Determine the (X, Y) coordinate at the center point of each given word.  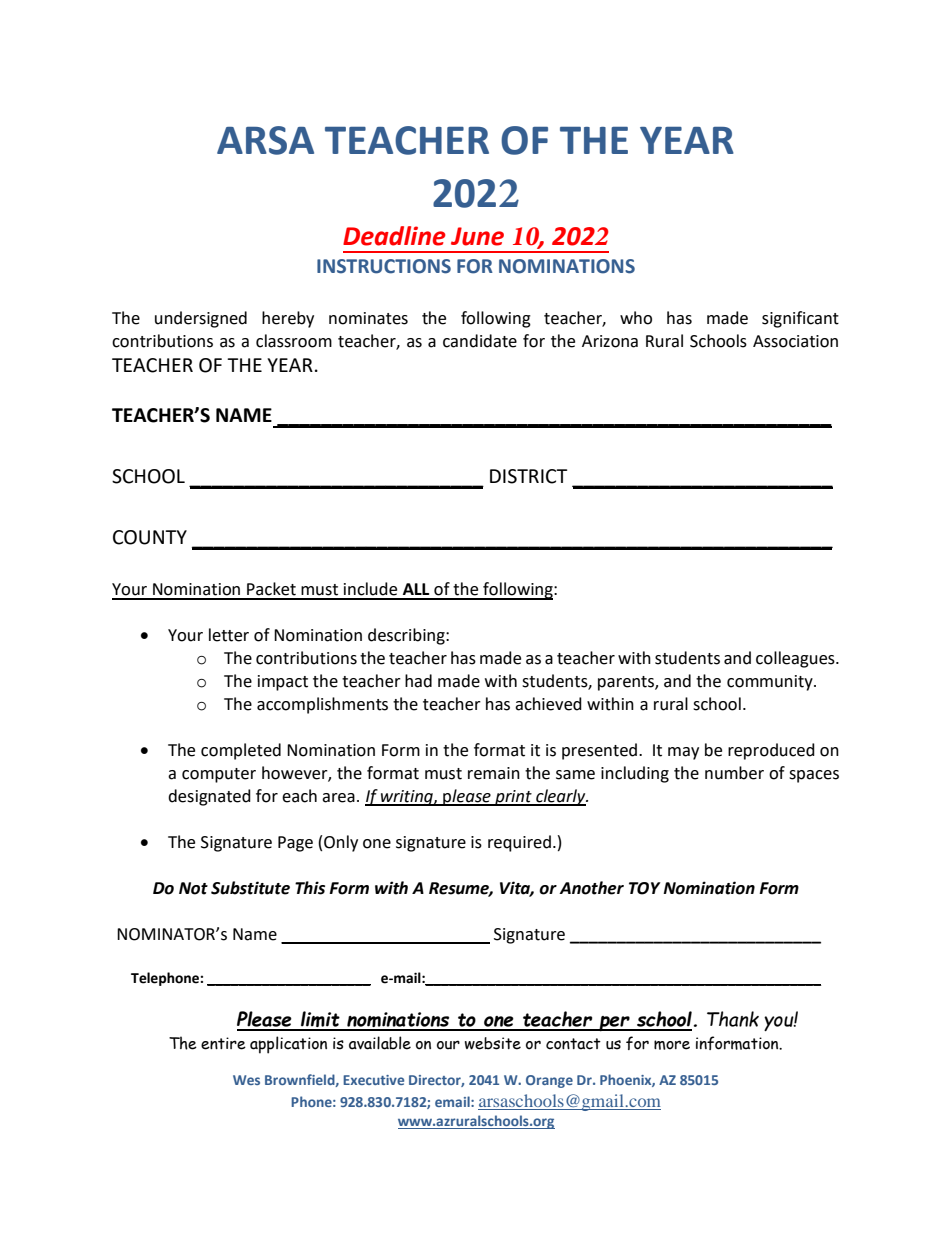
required (519, 843)
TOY (645, 888)
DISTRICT (528, 476)
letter (229, 635)
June (477, 236)
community (771, 683)
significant (800, 319)
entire (223, 1043)
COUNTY (150, 537)
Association (795, 341)
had (418, 681)
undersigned (201, 319)
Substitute (250, 888)
